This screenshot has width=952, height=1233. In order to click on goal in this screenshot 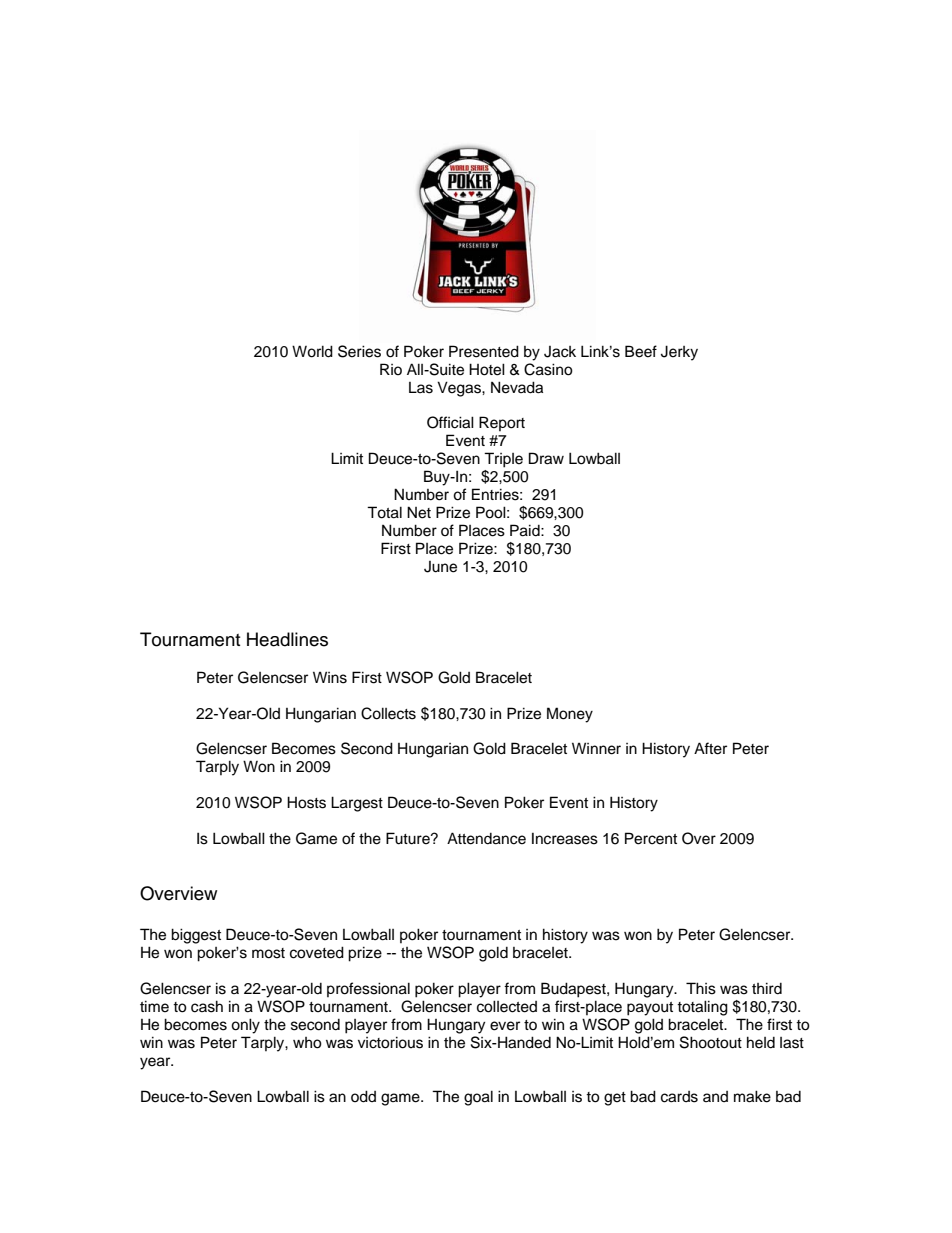, I will do `click(478, 1098)`.
